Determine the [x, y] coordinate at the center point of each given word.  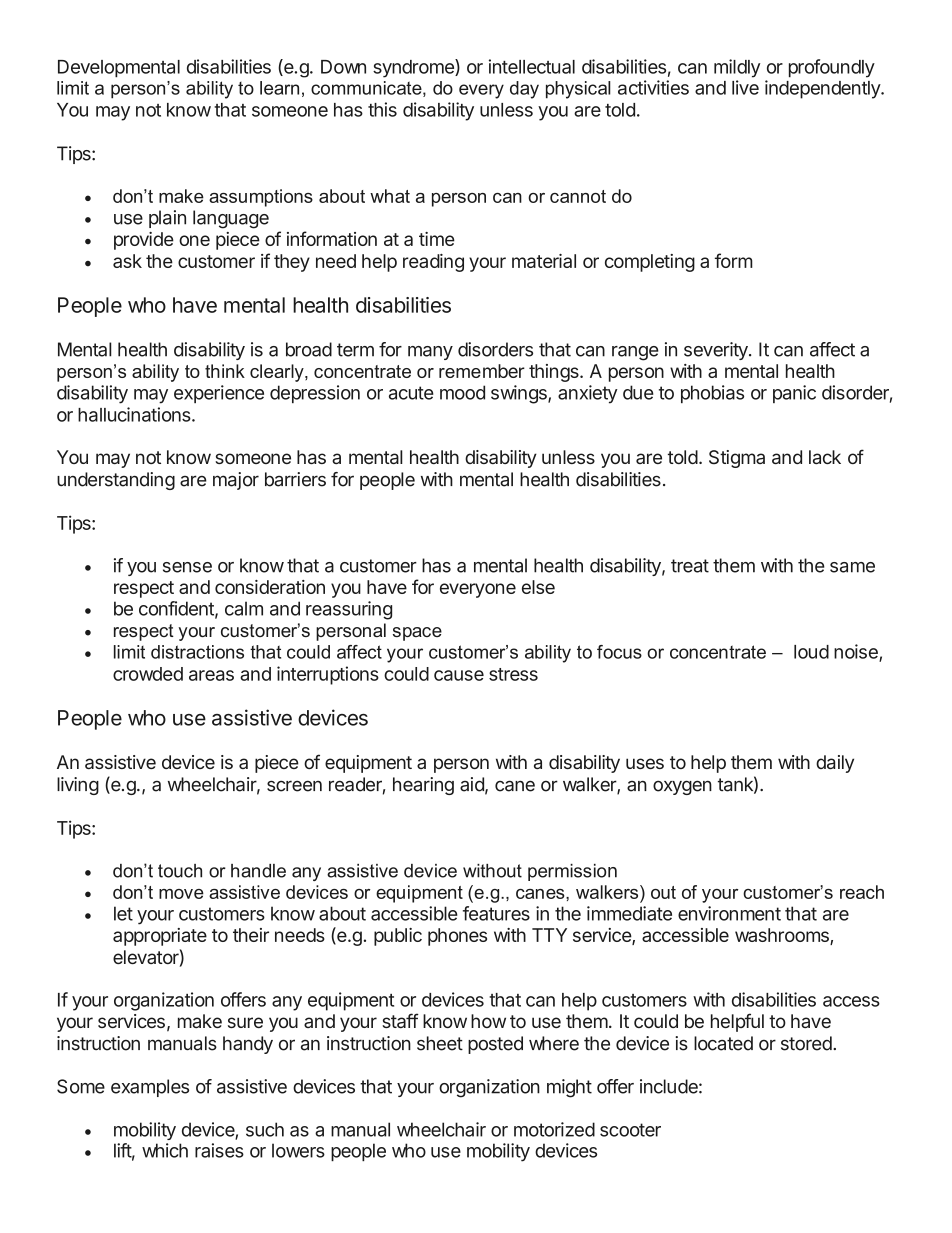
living [78, 786]
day [524, 90]
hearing [423, 786]
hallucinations [135, 414]
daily [835, 764]
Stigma [737, 459]
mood [462, 392]
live [745, 87]
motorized [554, 1129]
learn [279, 88]
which [165, 1150]
